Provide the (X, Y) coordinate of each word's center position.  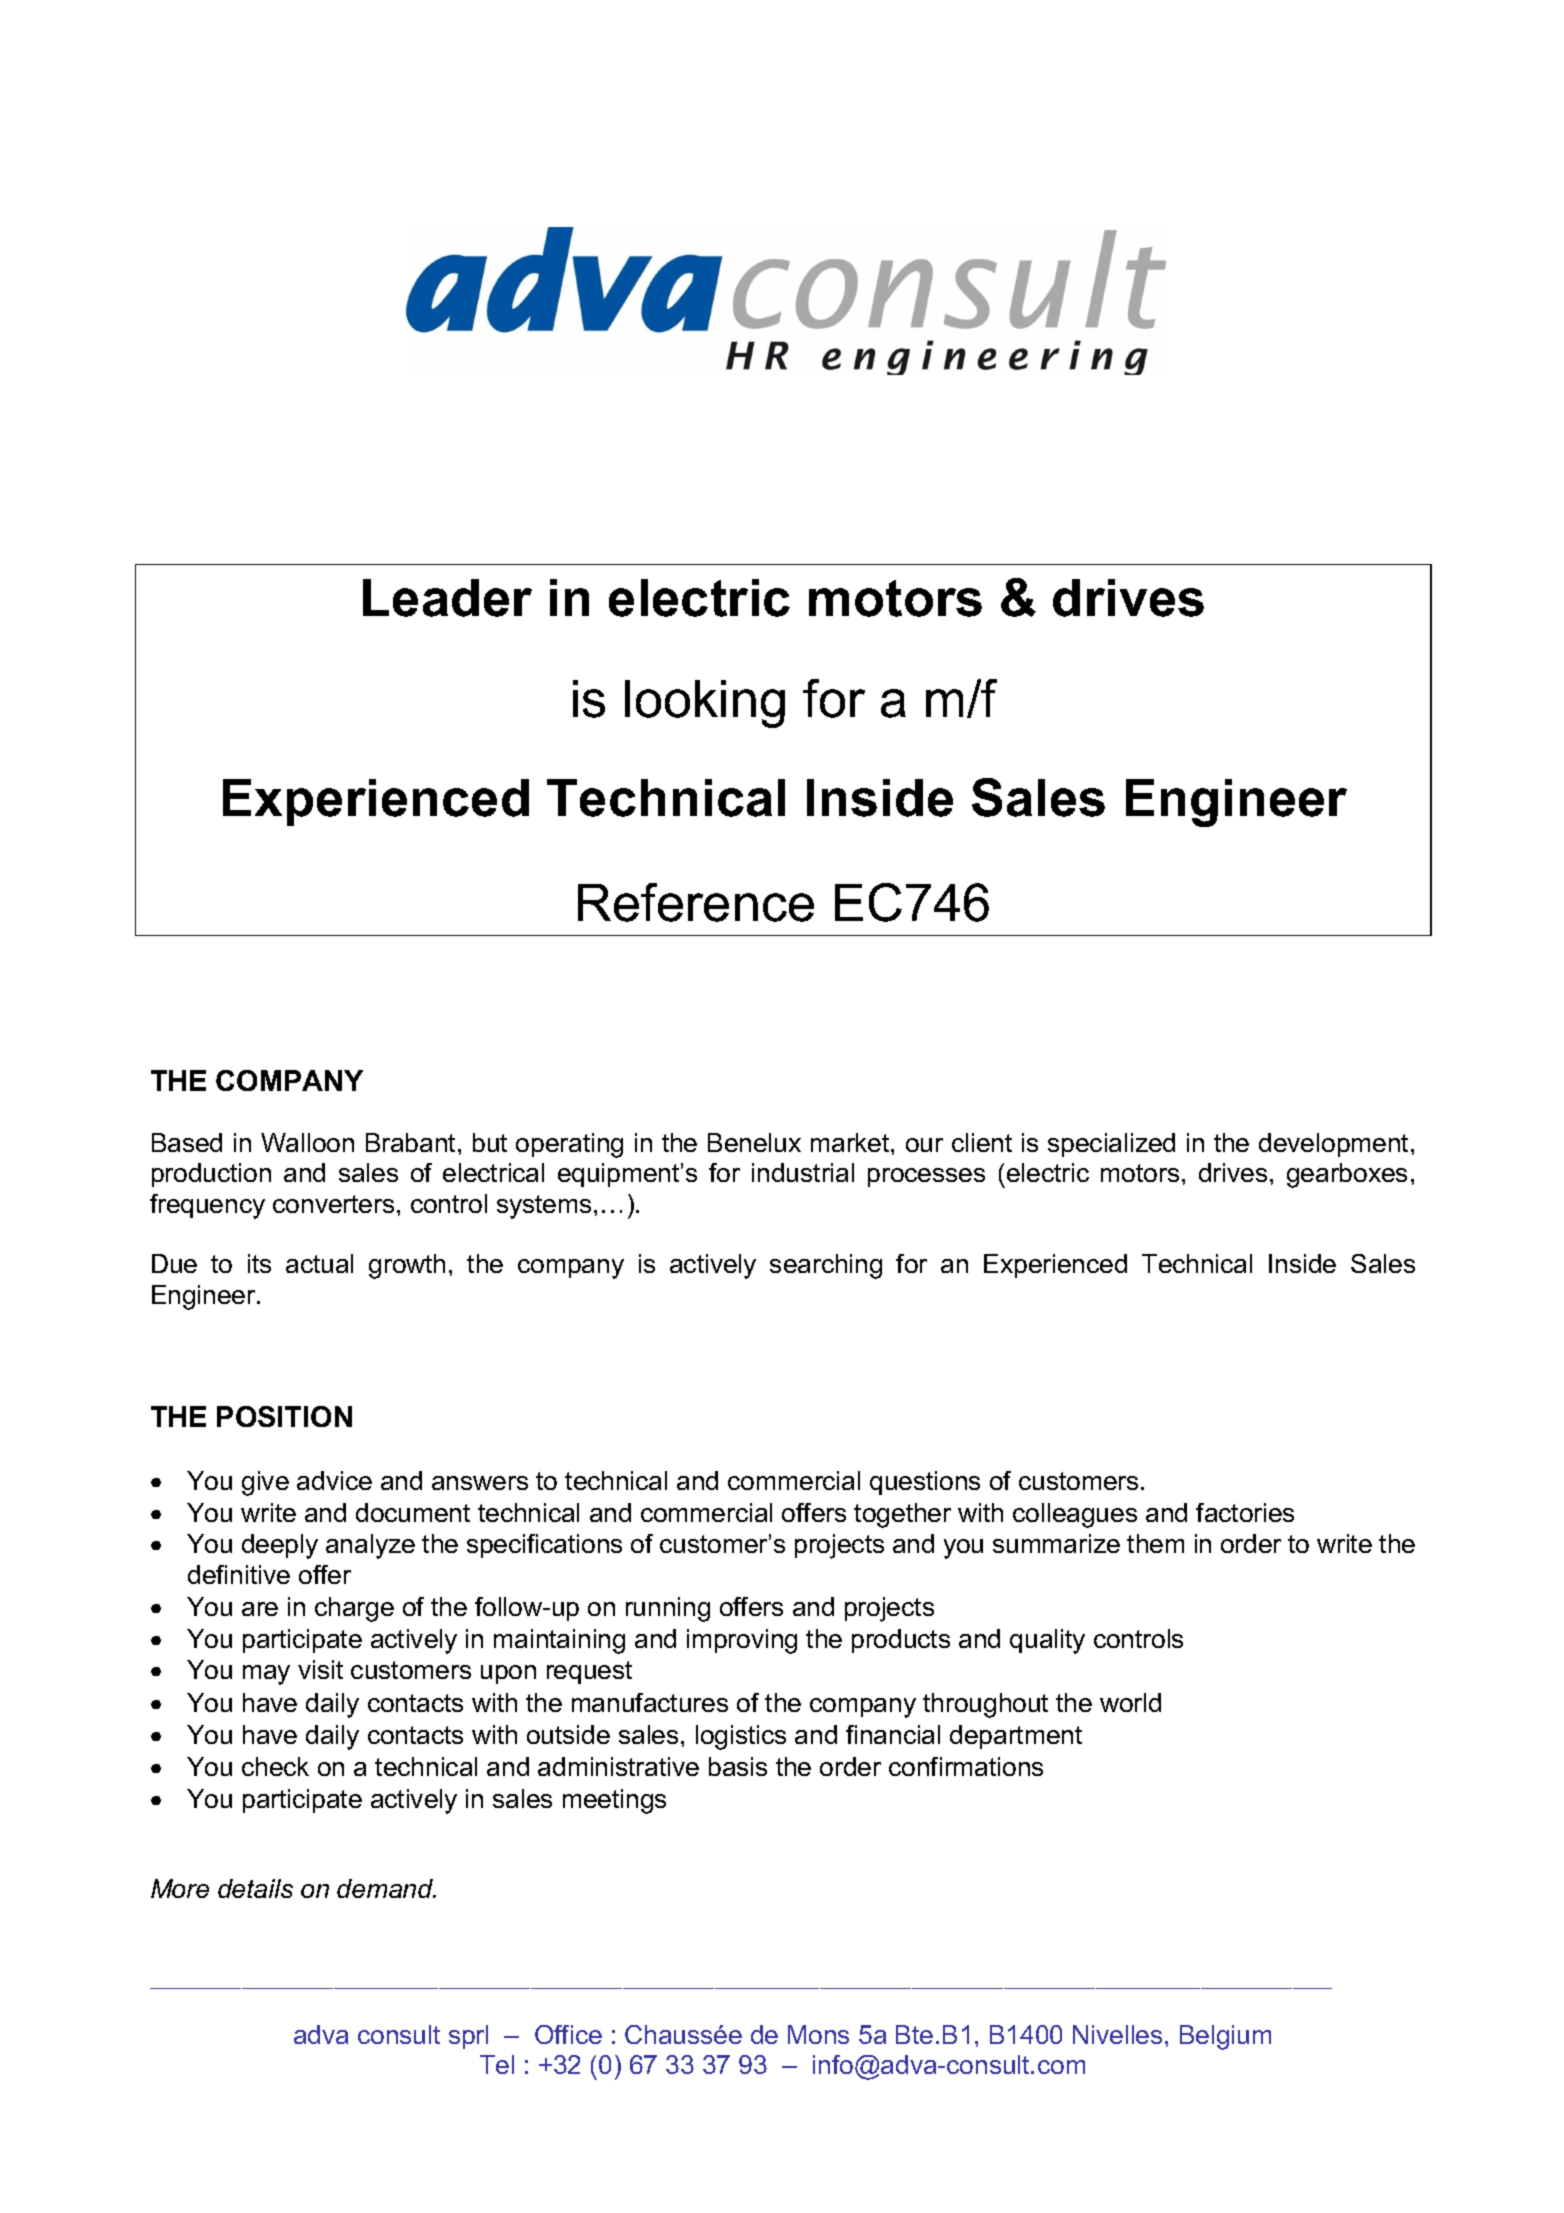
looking (705, 704)
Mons (818, 2034)
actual (319, 1263)
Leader (447, 598)
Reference (696, 902)
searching (826, 1266)
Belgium (1225, 2037)
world (1130, 1702)
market (851, 1142)
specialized (1111, 1145)
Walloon (307, 1142)
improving (742, 1641)
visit (320, 1669)
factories (1245, 1512)
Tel (497, 2064)
